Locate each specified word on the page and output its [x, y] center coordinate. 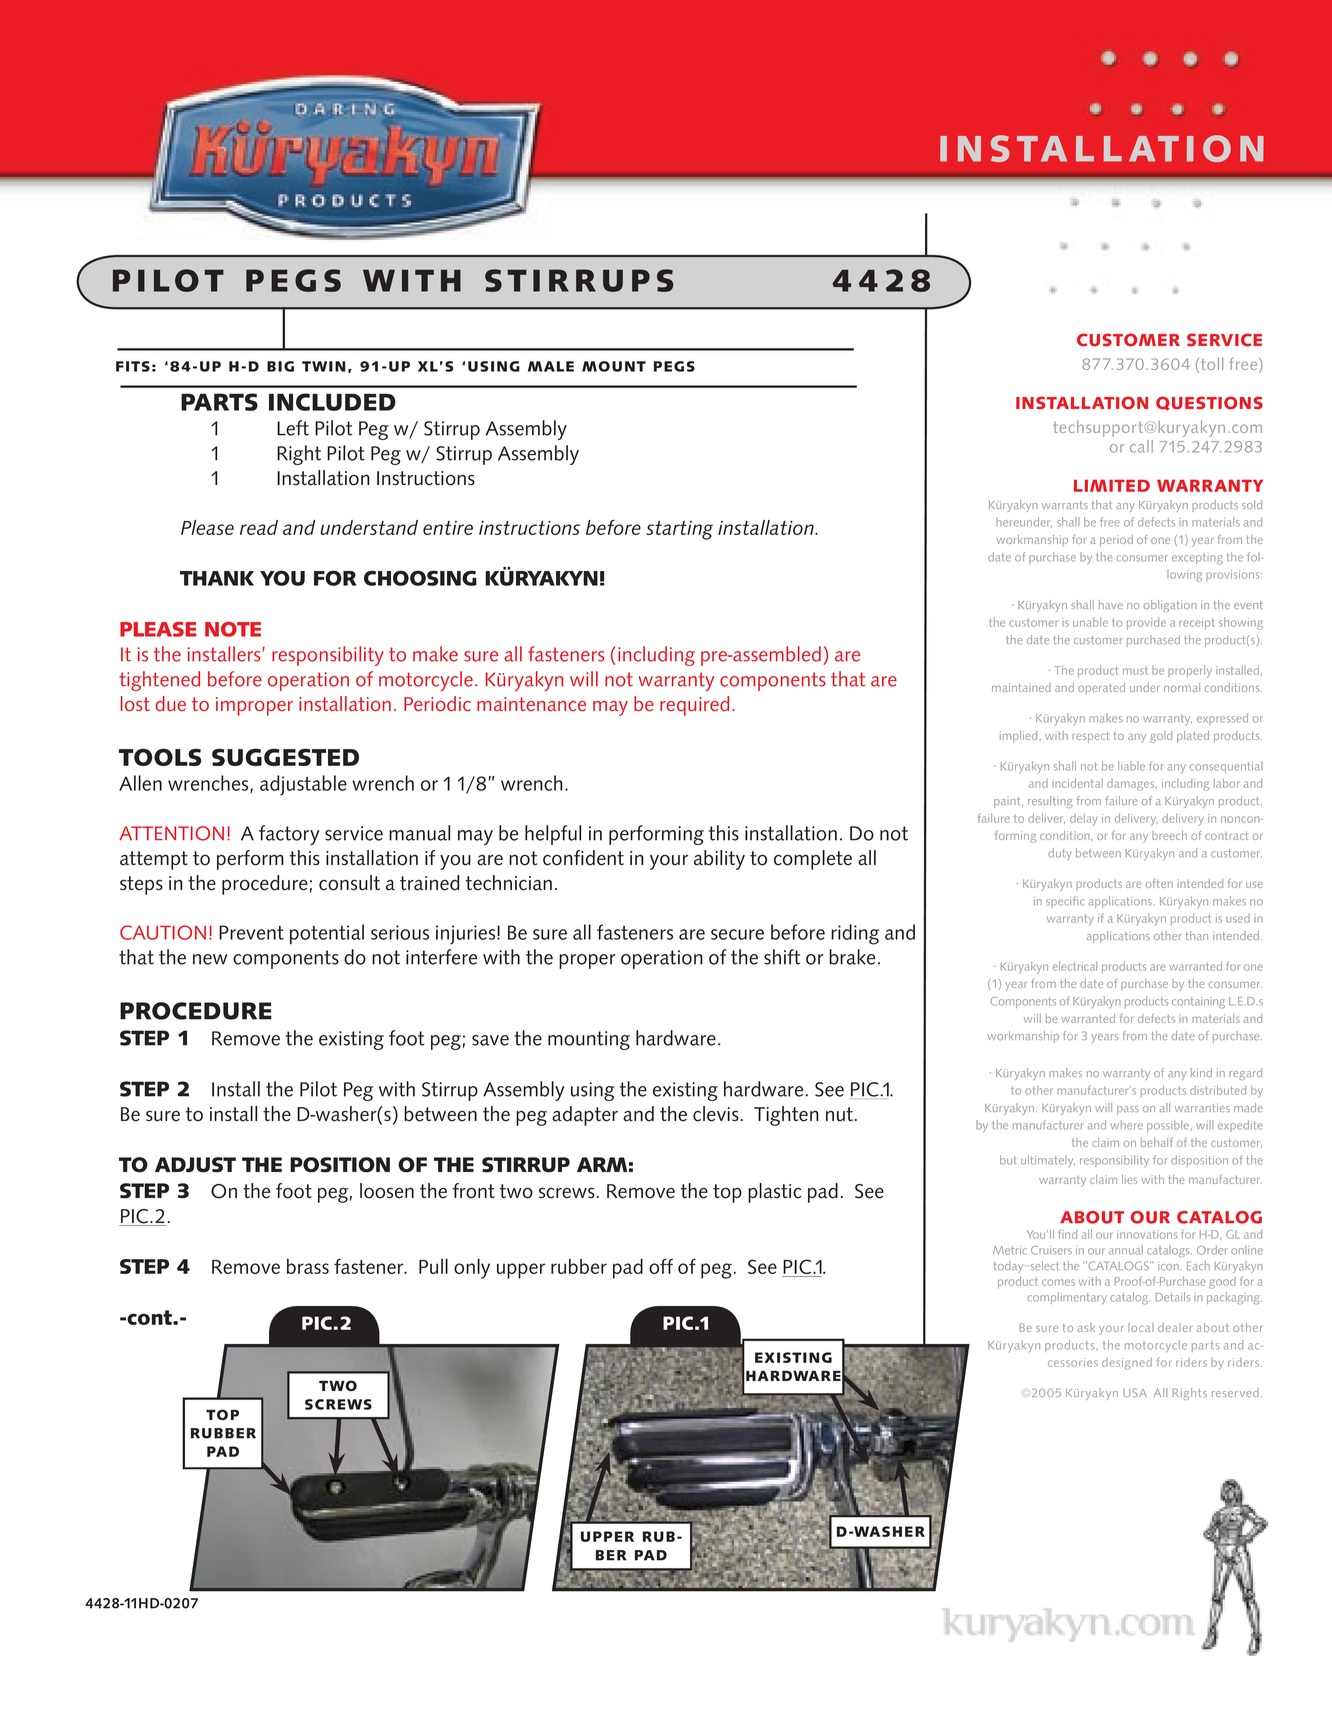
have [1111, 604]
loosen [387, 1191]
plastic [774, 1193]
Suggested [285, 757]
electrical [1075, 966]
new [210, 959]
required [694, 706]
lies [1130, 1179]
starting [679, 530]
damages [1132, 785]
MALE [551, 366]
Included [332, 402]
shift [782, 957]
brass [308, 1266]
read [259, 527]
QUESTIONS [1209, 403]
